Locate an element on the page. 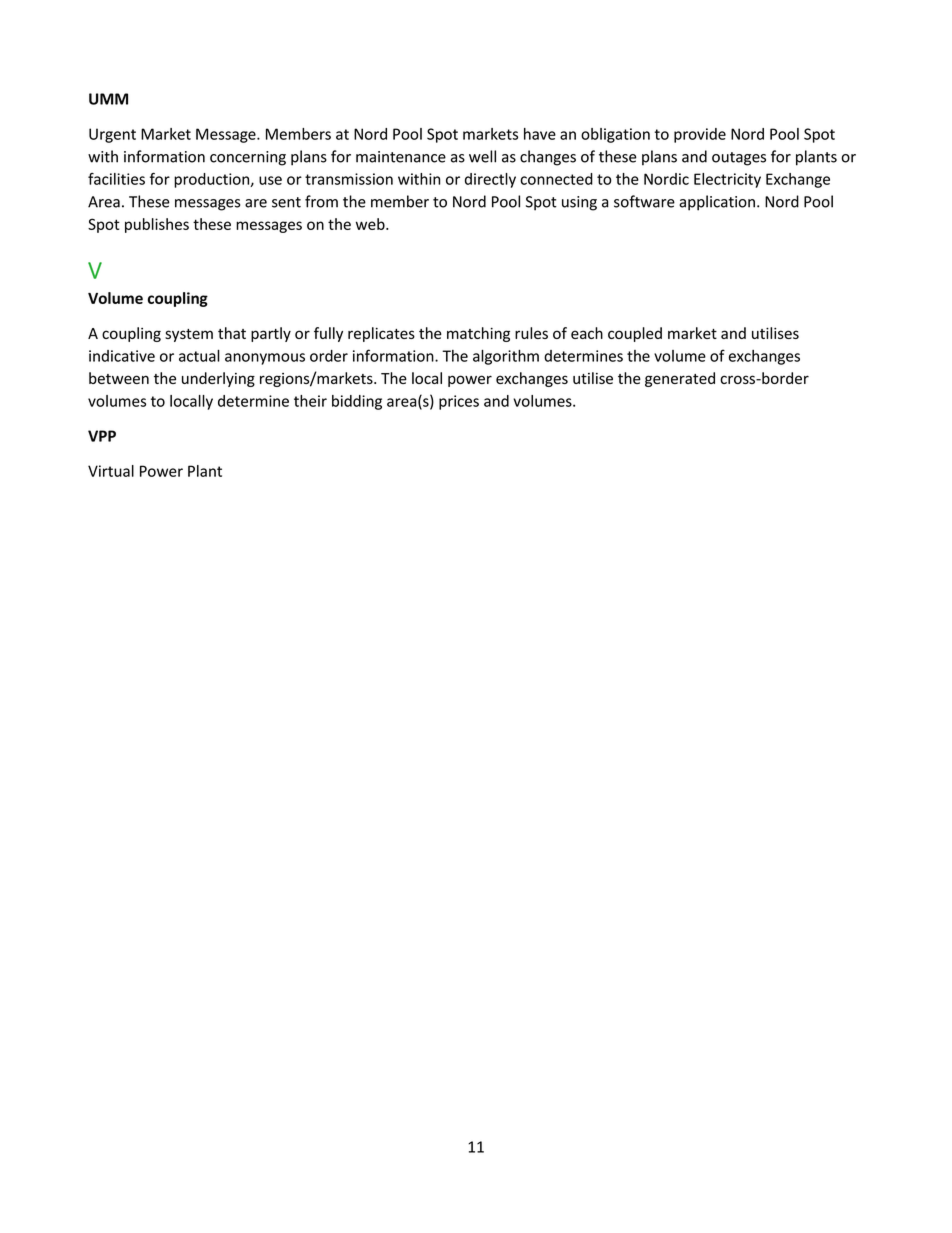 The height and width of the page is (1233, 952). generated is located at coordinates (680, 379).
